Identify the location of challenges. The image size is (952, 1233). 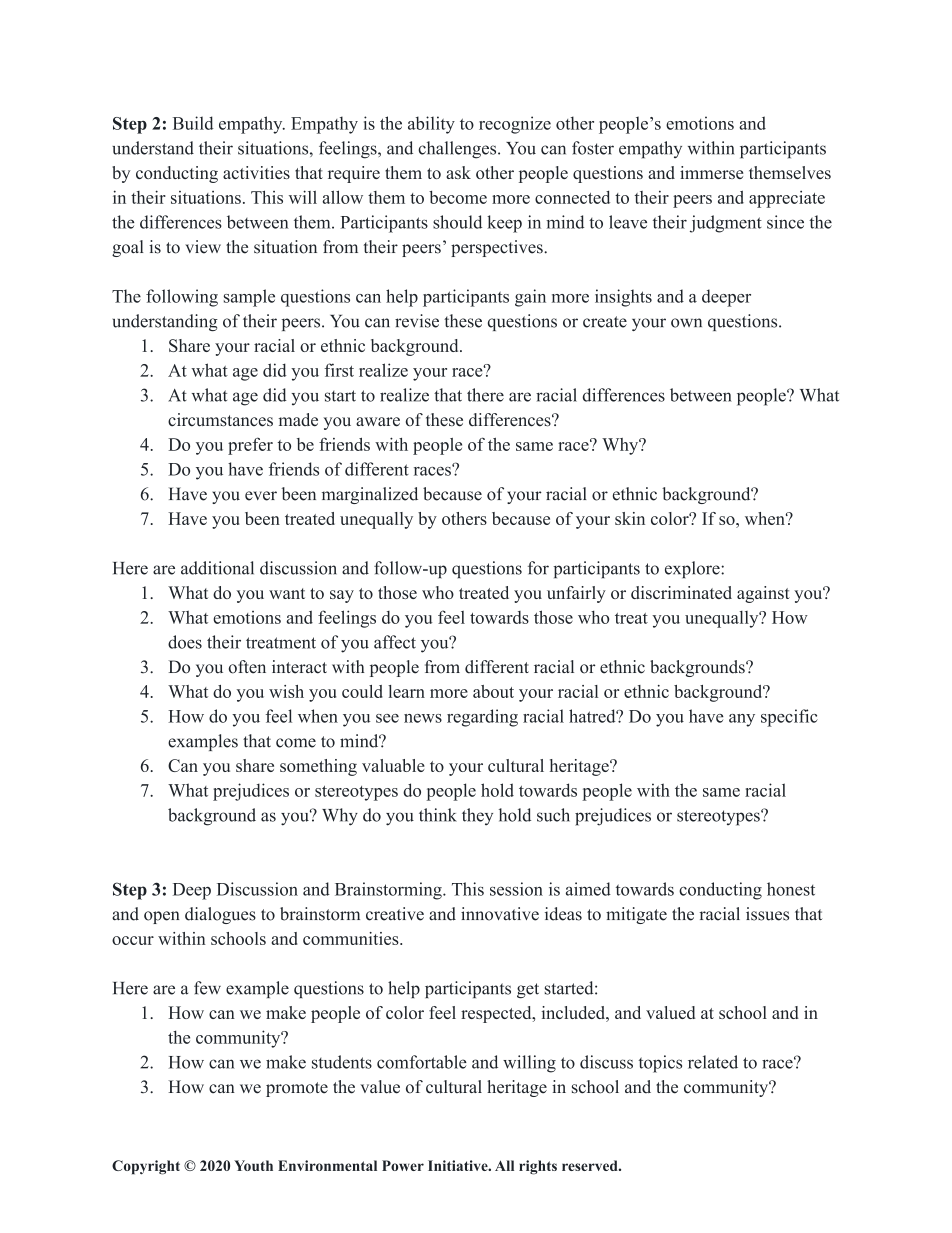
(458, 150).
